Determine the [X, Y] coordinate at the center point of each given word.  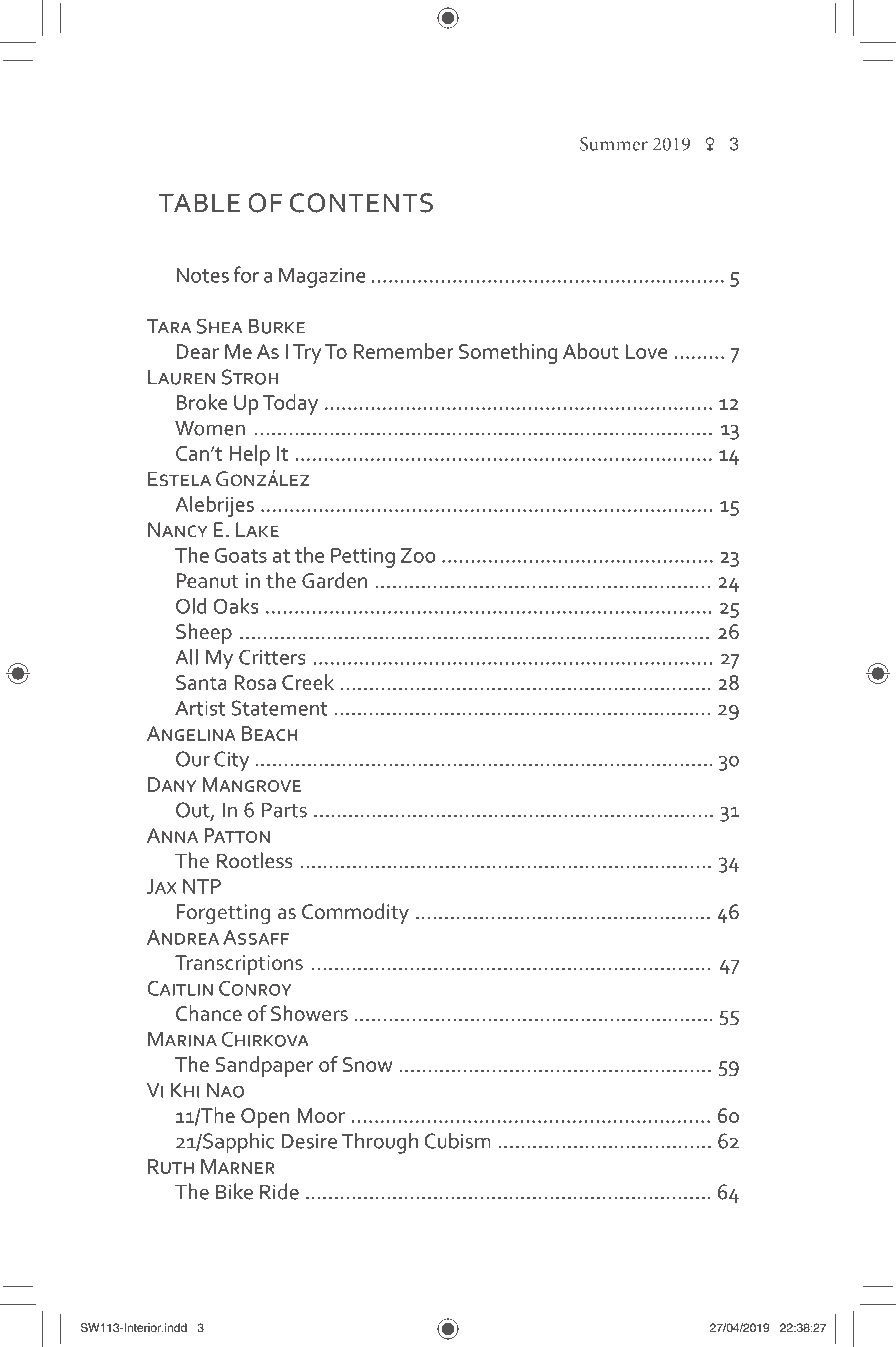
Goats [241, 555]
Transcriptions [239, 965]
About [591, 351]
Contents [361, 203]
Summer [614, 144]
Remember [404, 351]
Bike [234, 1191]
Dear [197, 351]
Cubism [457, 1140]
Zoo [418, 555]
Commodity [355, 913]
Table [199, 202]
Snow [367, 1064]
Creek [308, 682]
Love [646, 351]
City [231, 761]
